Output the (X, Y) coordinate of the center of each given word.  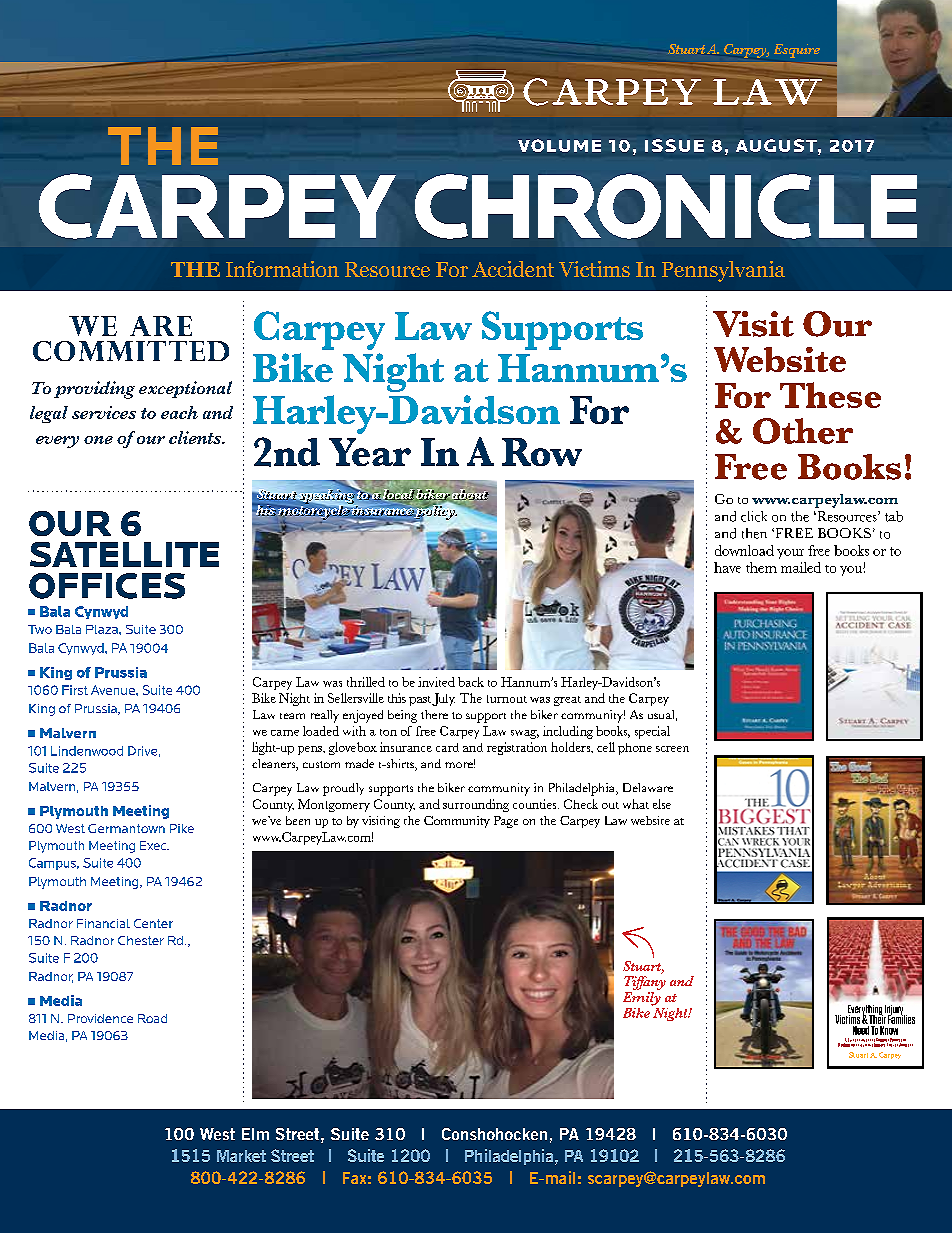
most (813, 994)
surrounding (476, 805)
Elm (255, 1134)
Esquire (797, 51)
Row (542, 452)
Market (241, 1156)
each (179, 412)
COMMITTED (131, 351)
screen (672, 749)
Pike (182, 828)
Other (803, 431)
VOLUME (559, 145)
